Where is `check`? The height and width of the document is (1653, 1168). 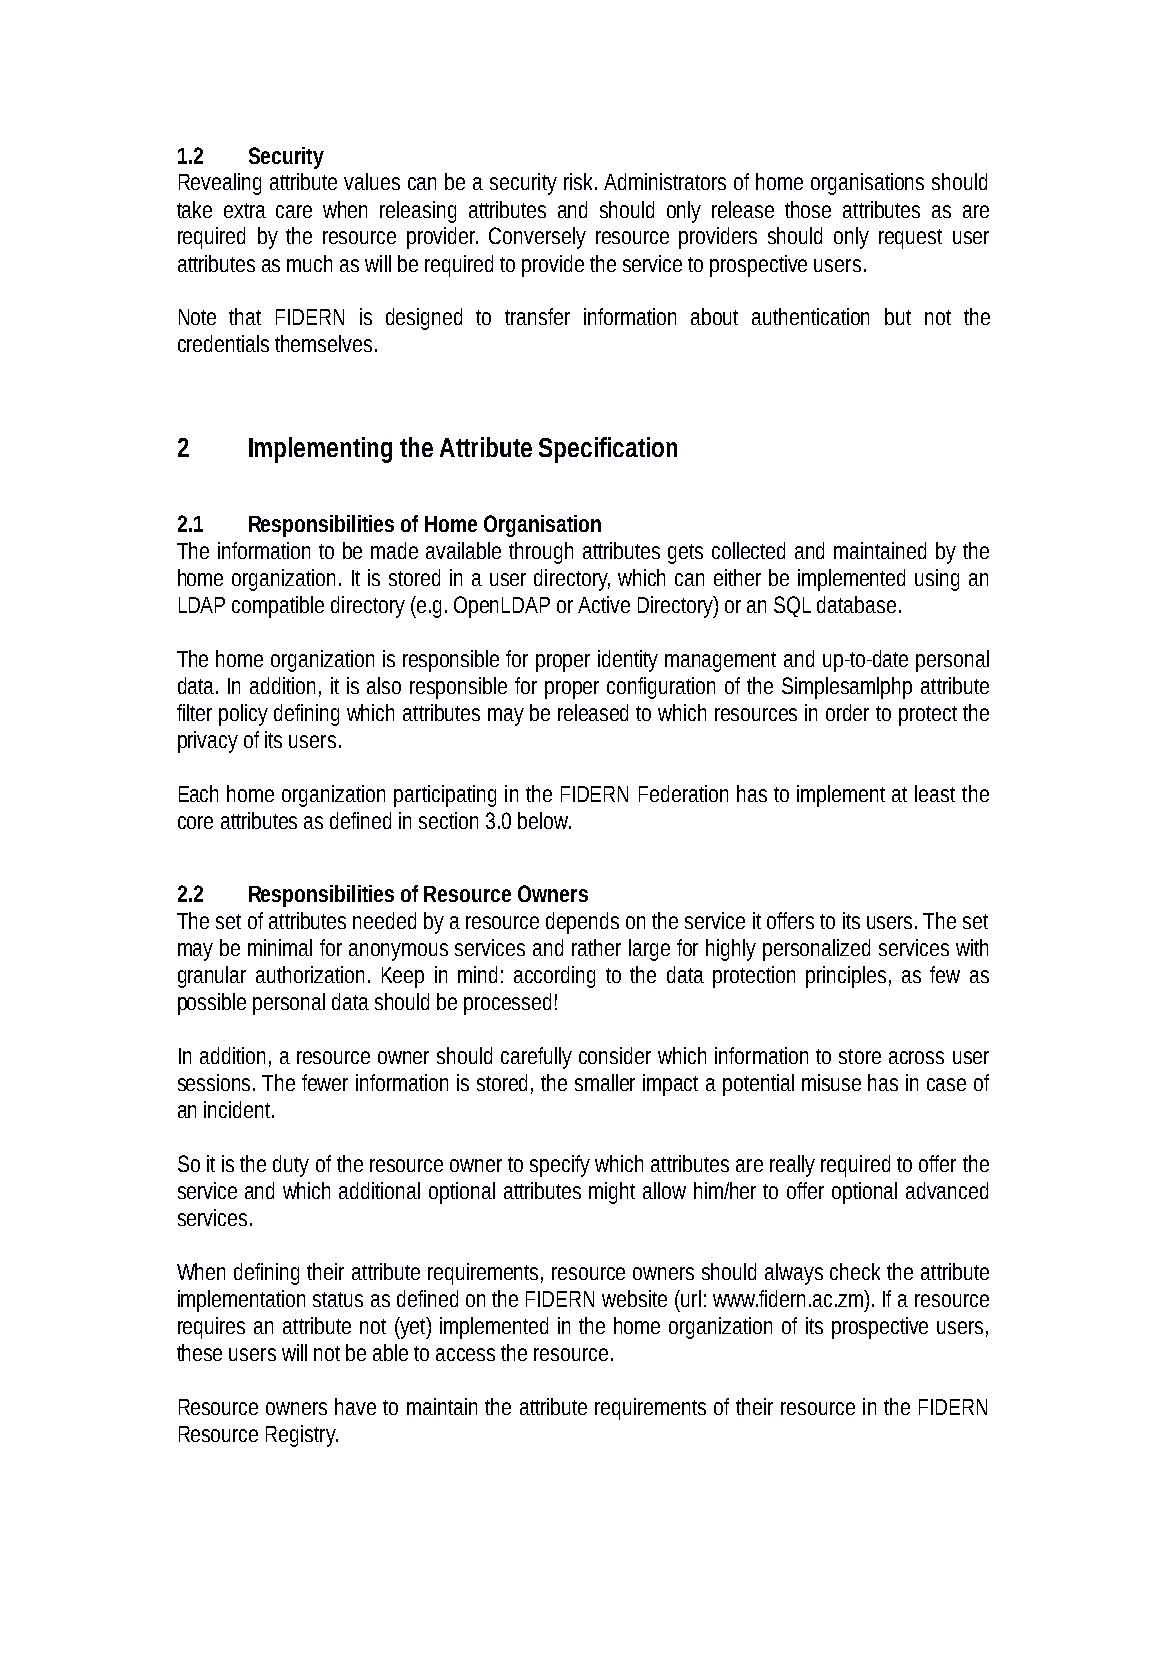
check is located at coordinates (855, 1271).
